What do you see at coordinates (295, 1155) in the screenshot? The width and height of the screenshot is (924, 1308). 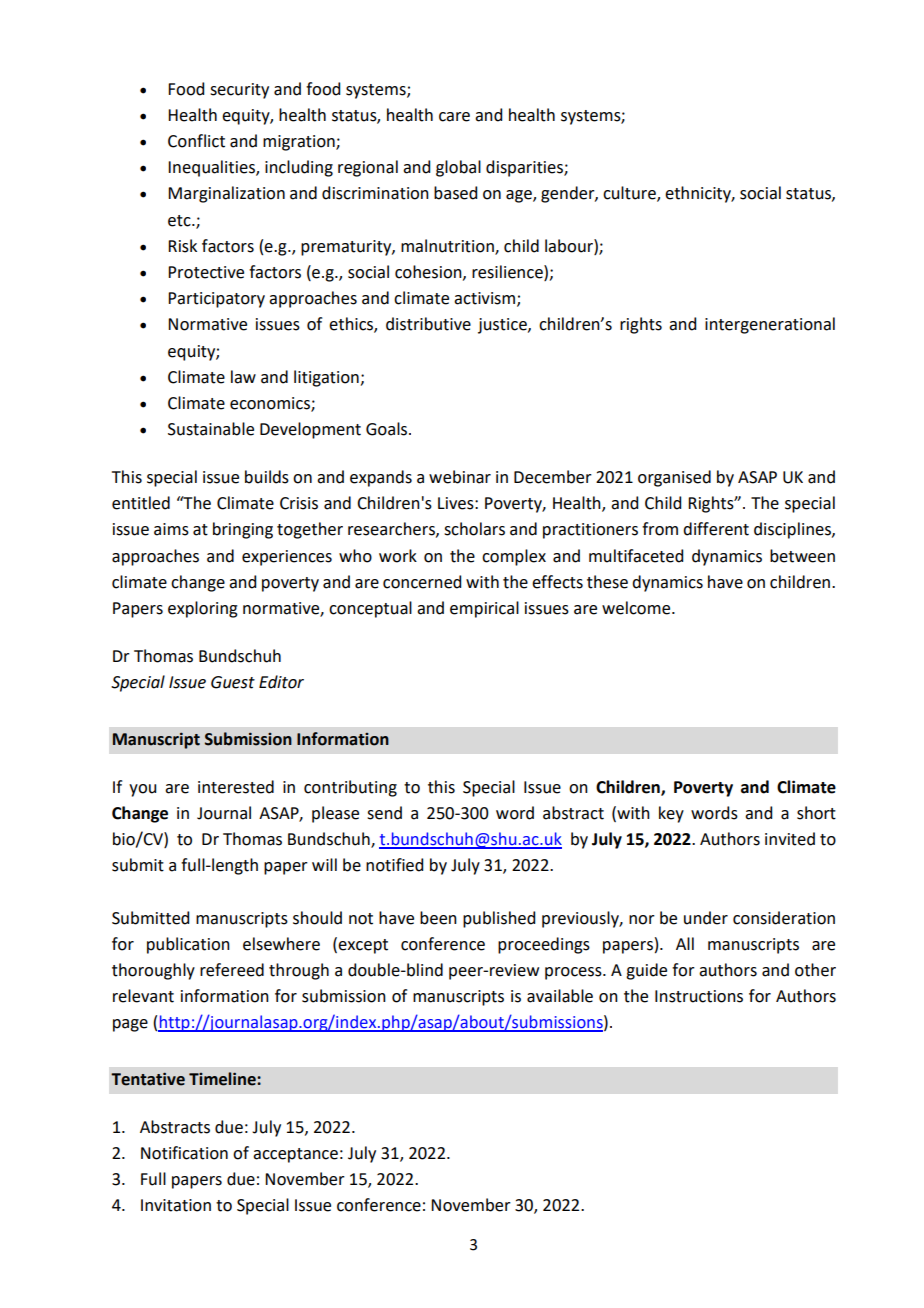 I see `acceptance` at bounding box center [295, 1155].
